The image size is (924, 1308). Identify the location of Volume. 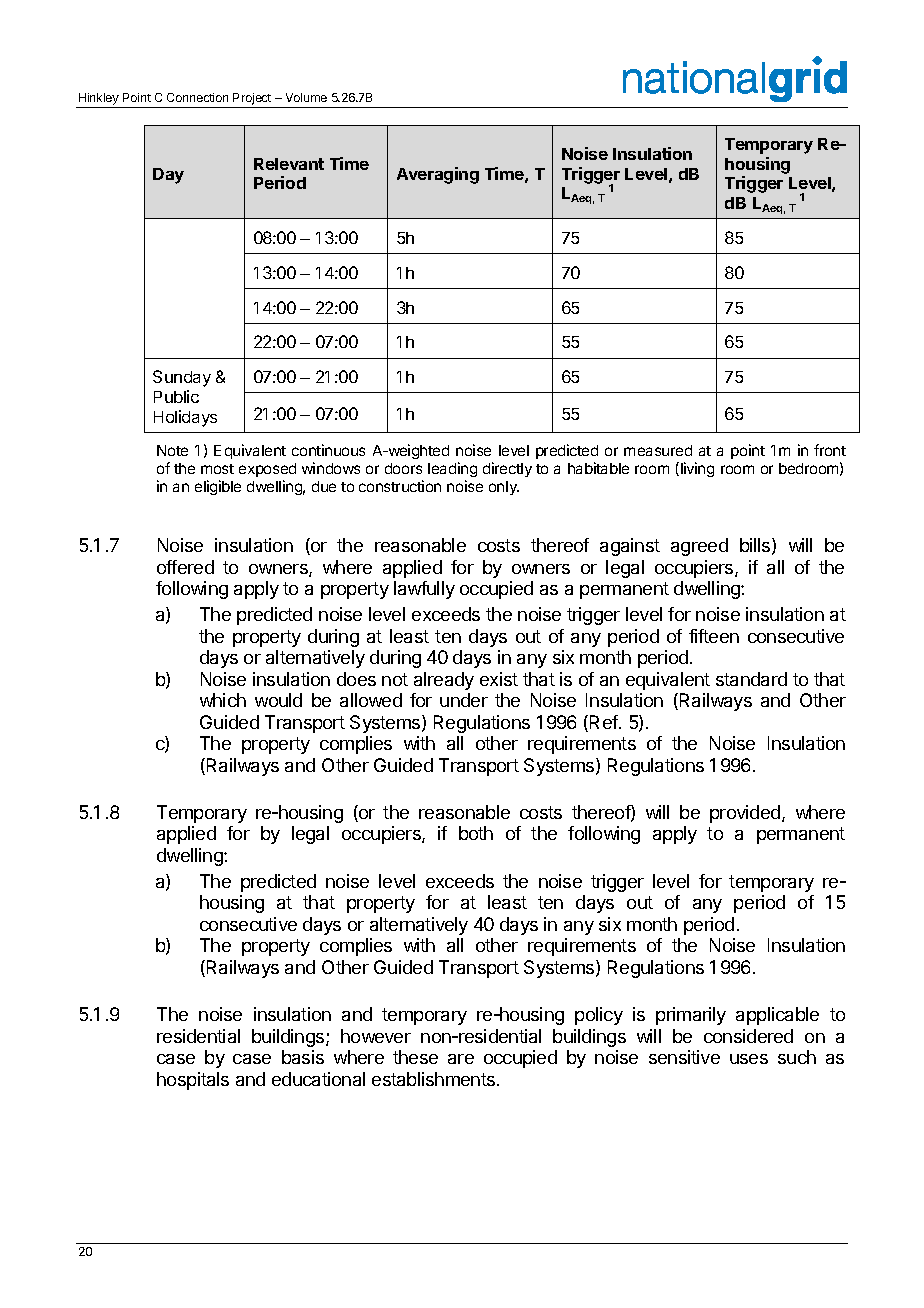
(306, 97).
